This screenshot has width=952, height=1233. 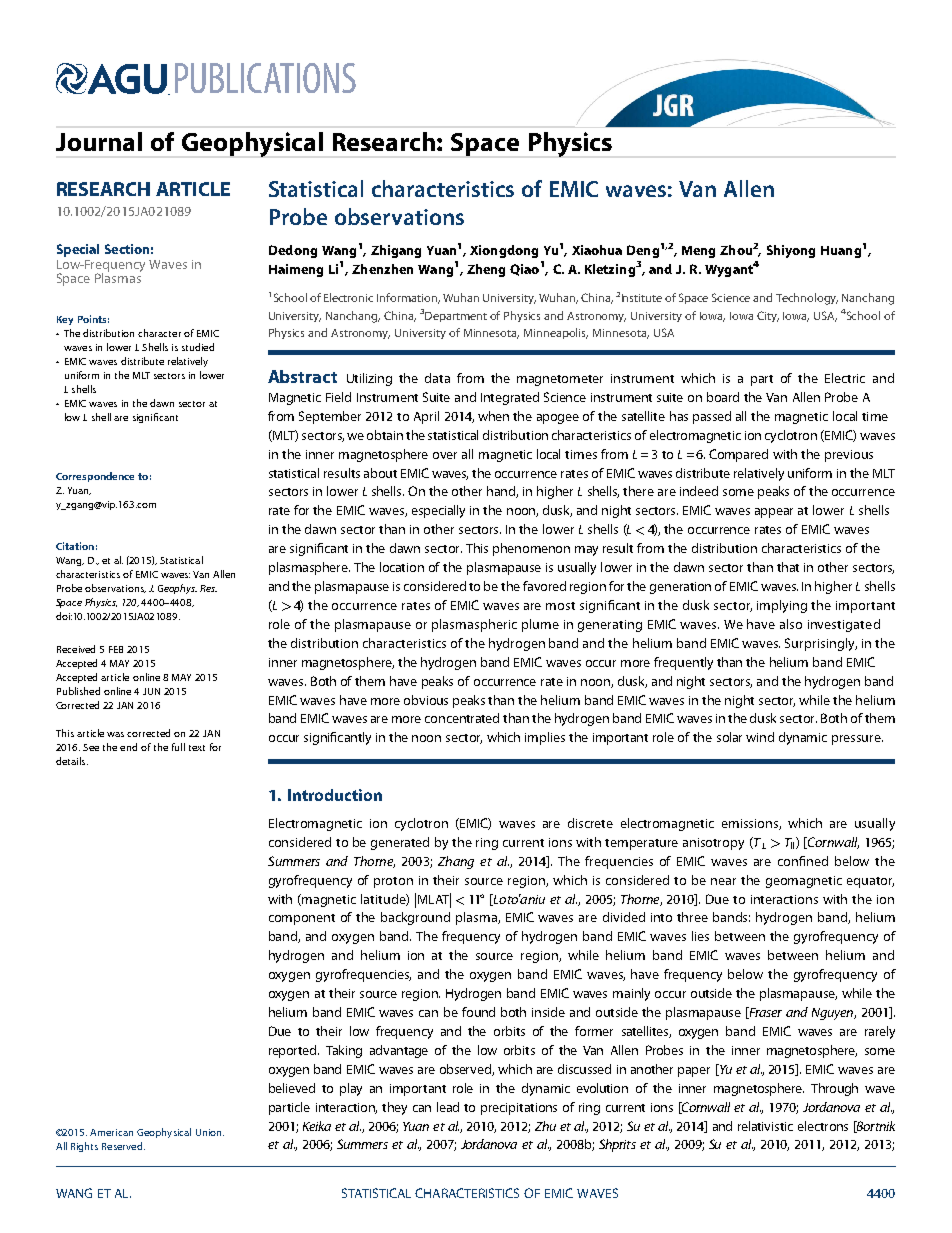 What do you see at coordinates (448, 1107) in the screenshot?
I see `lead` at bounding box center [448, 1107].
